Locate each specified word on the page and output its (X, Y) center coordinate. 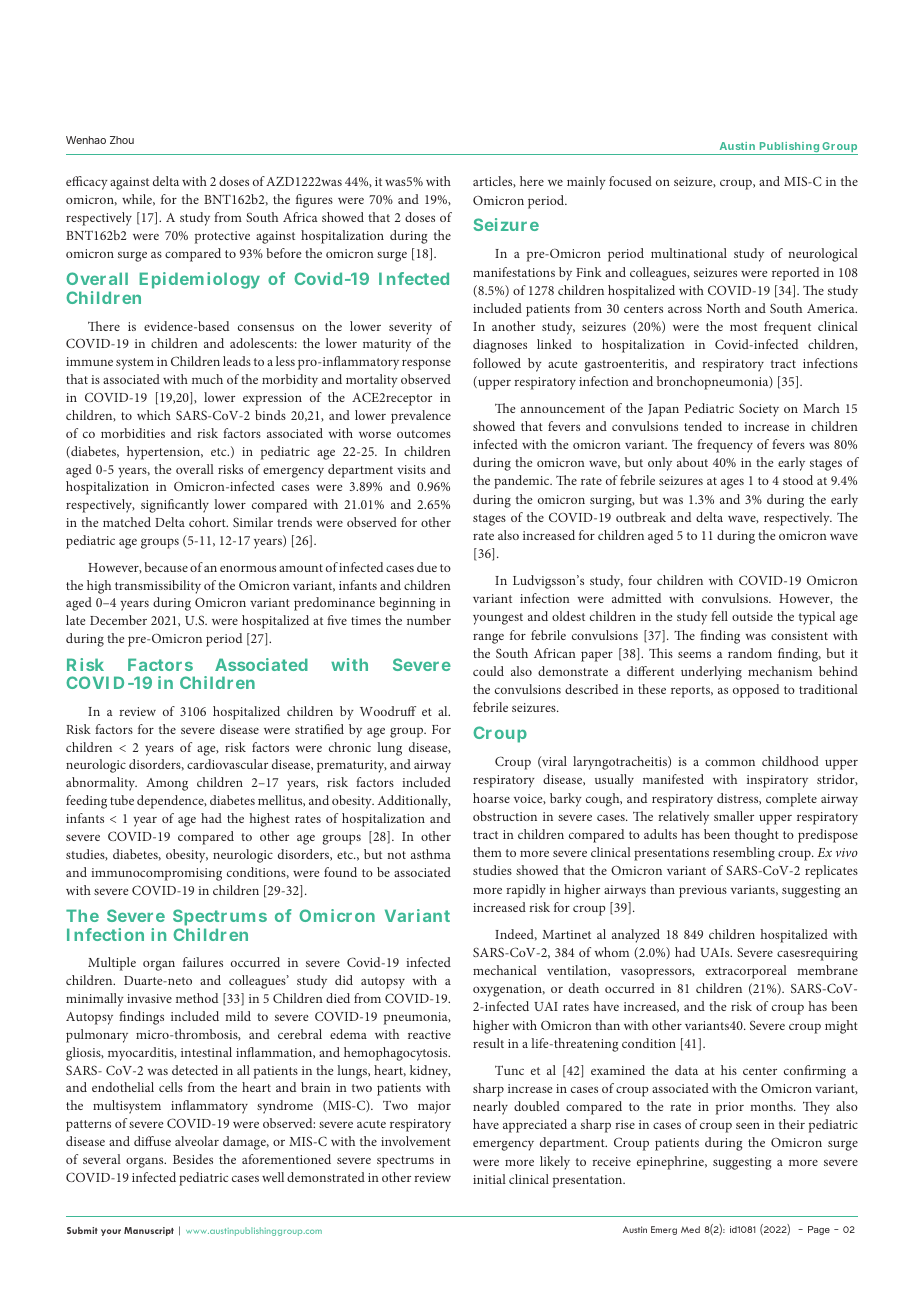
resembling (744, 854)
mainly (586, 183)
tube (122, 800)
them (487, 852)
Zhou (122, 140)
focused (630, 181)
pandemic (523, 482)
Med (690, 1229)
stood (798, 480)
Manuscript (149, 1231)
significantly (175, 506)
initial (489, 1179)
